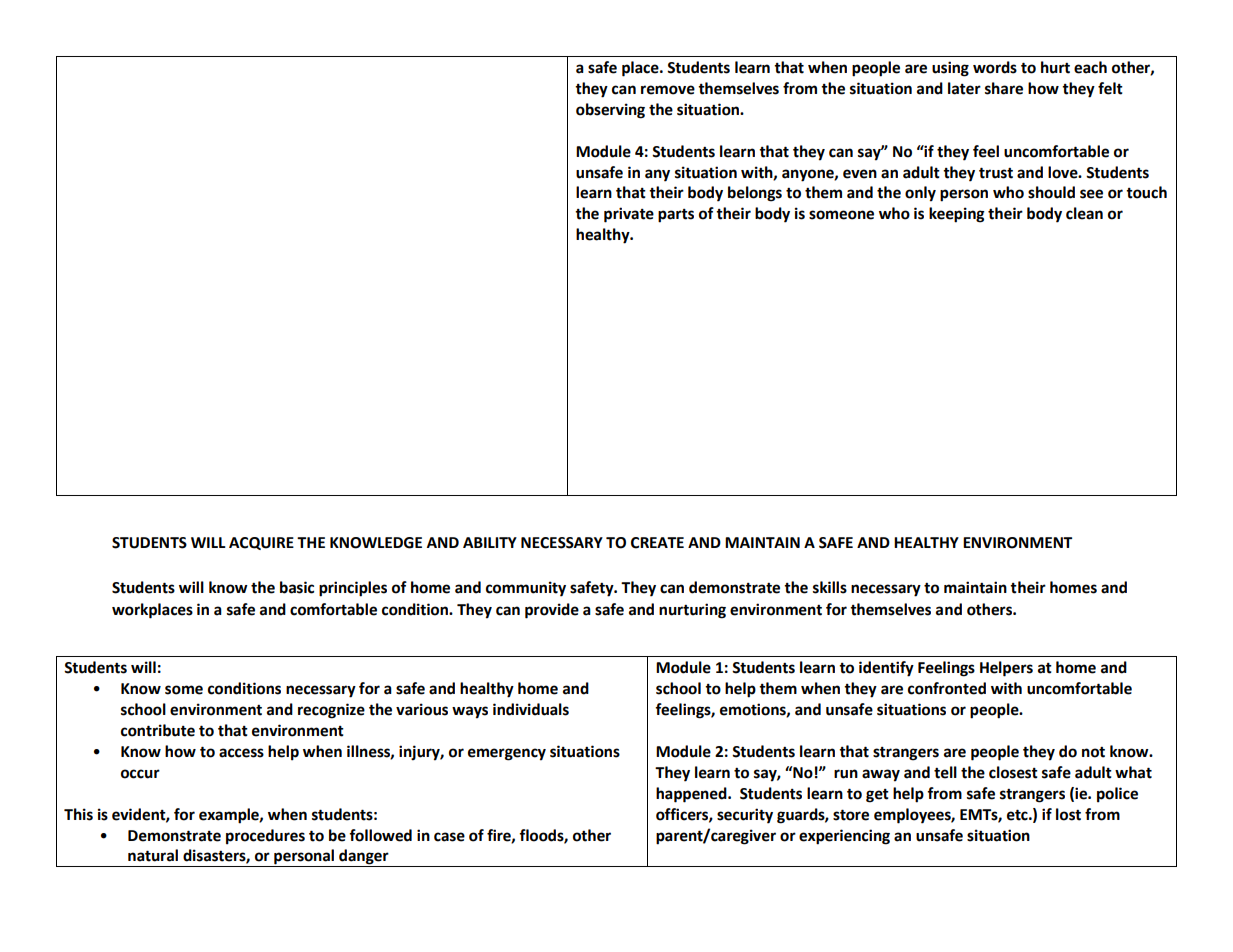  I want to click on parts, so click(676, 216).
